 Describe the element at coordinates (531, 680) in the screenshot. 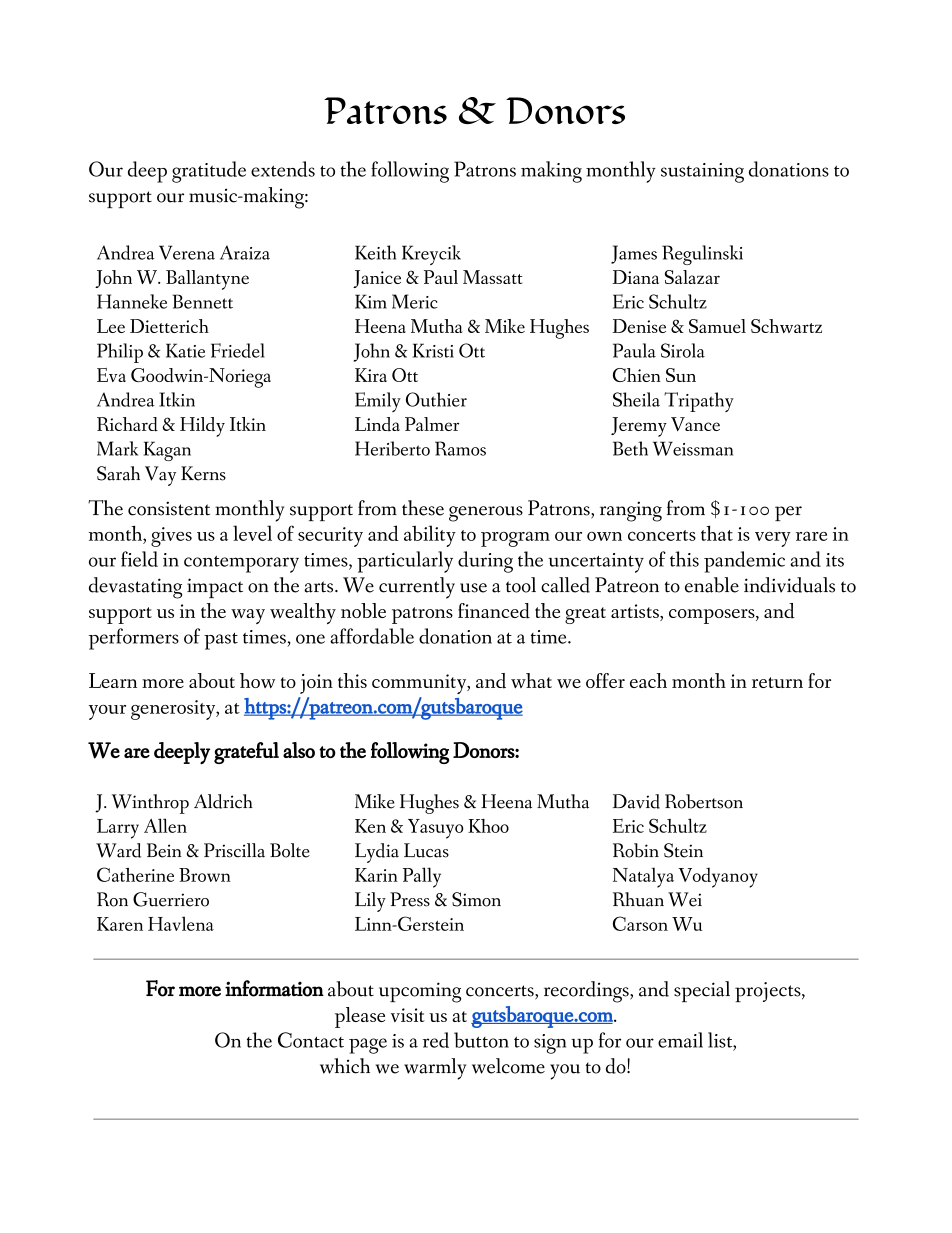

I see `what` at that location.
